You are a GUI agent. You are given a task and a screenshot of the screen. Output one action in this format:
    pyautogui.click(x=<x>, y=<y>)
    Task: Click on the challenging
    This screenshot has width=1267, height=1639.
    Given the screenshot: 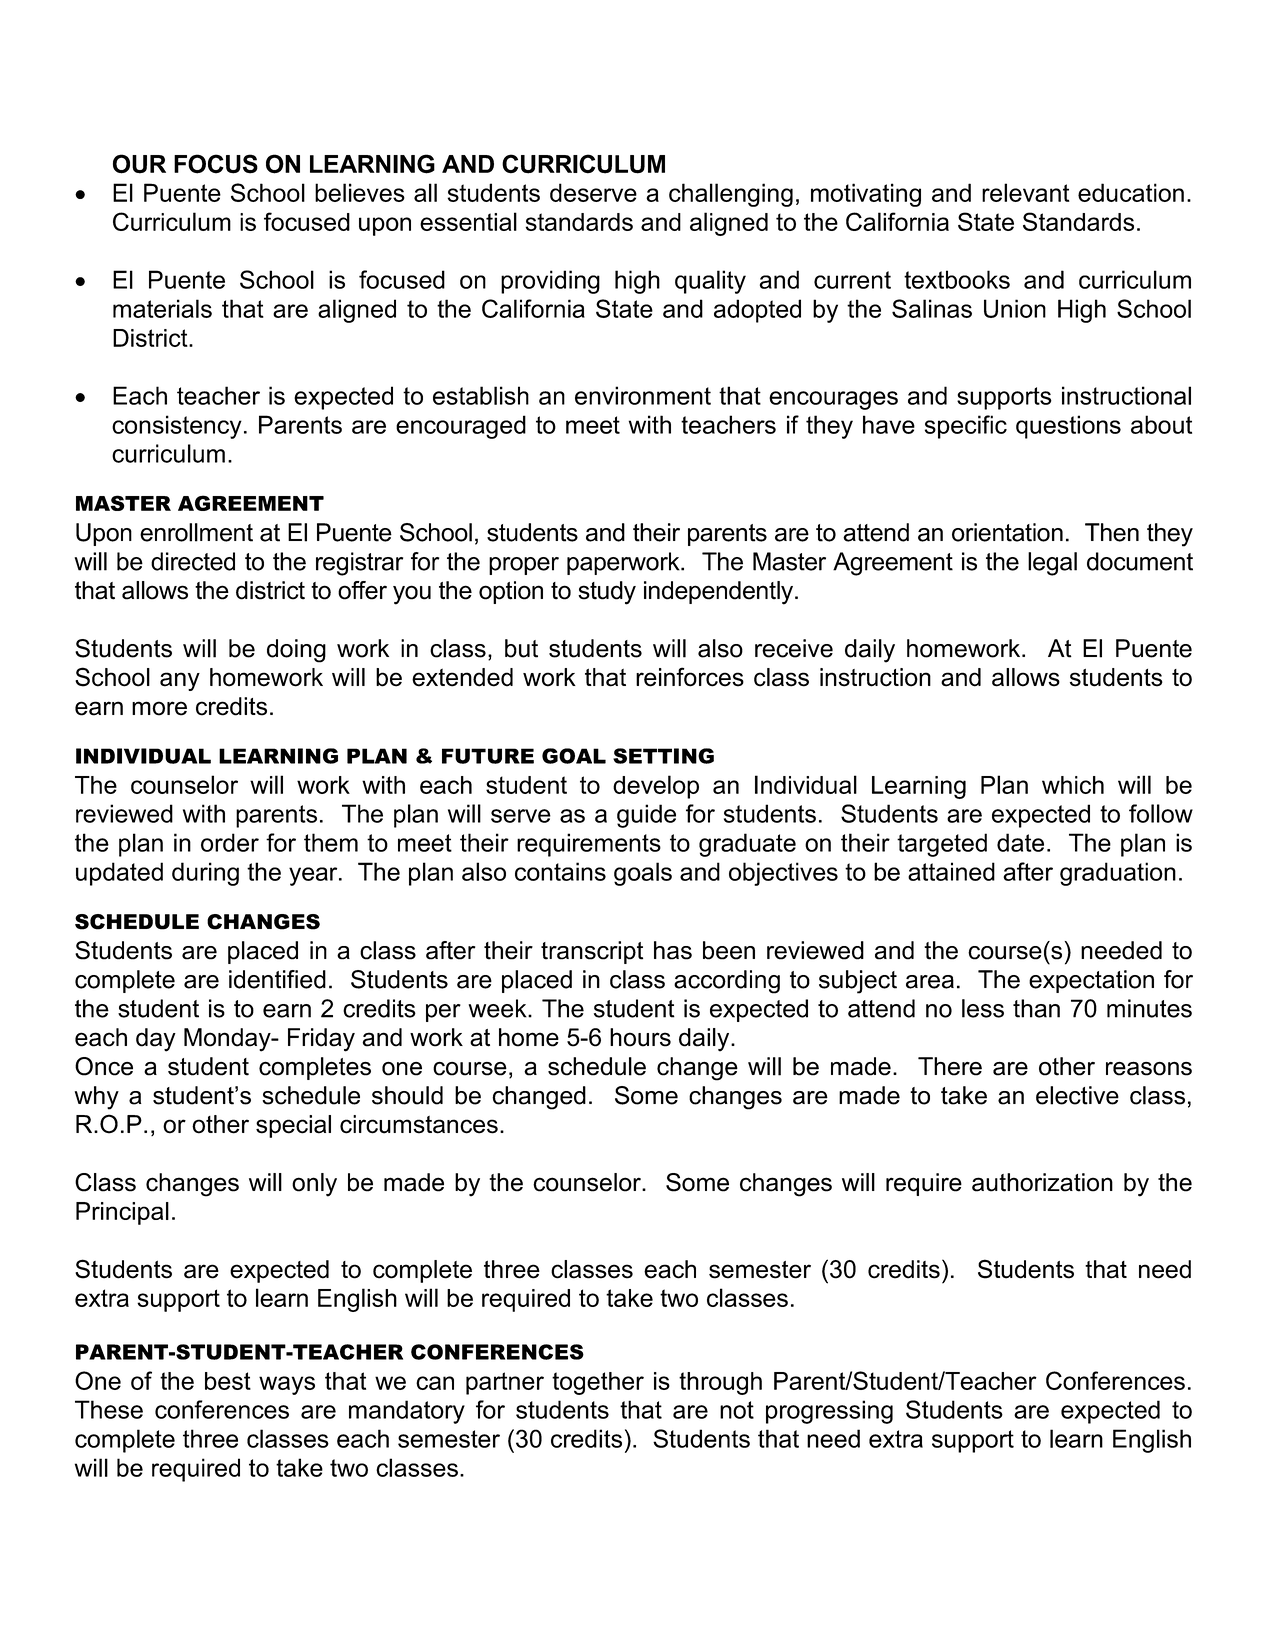 What is the action you would take?
    pyautogui.click(x=731, y=195)
